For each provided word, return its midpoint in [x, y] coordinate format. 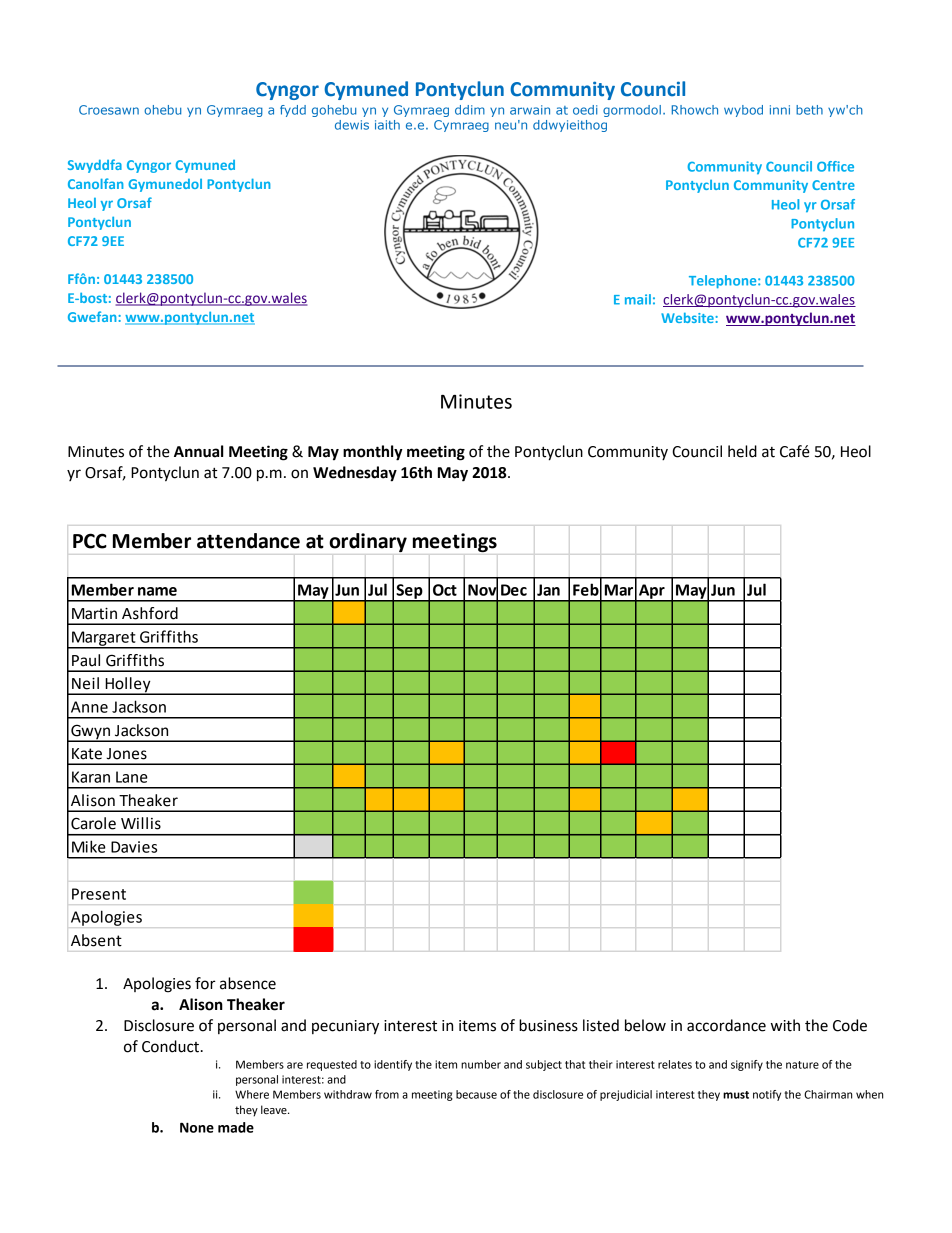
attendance [248, 541]
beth [809, 110]
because [476, 1094]
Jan [548, 590]
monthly [373, 453]
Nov [483, 590]
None [197, 1127]
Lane [132, 777]
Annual [199, 451]
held [742, 451]
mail [638, 299]
